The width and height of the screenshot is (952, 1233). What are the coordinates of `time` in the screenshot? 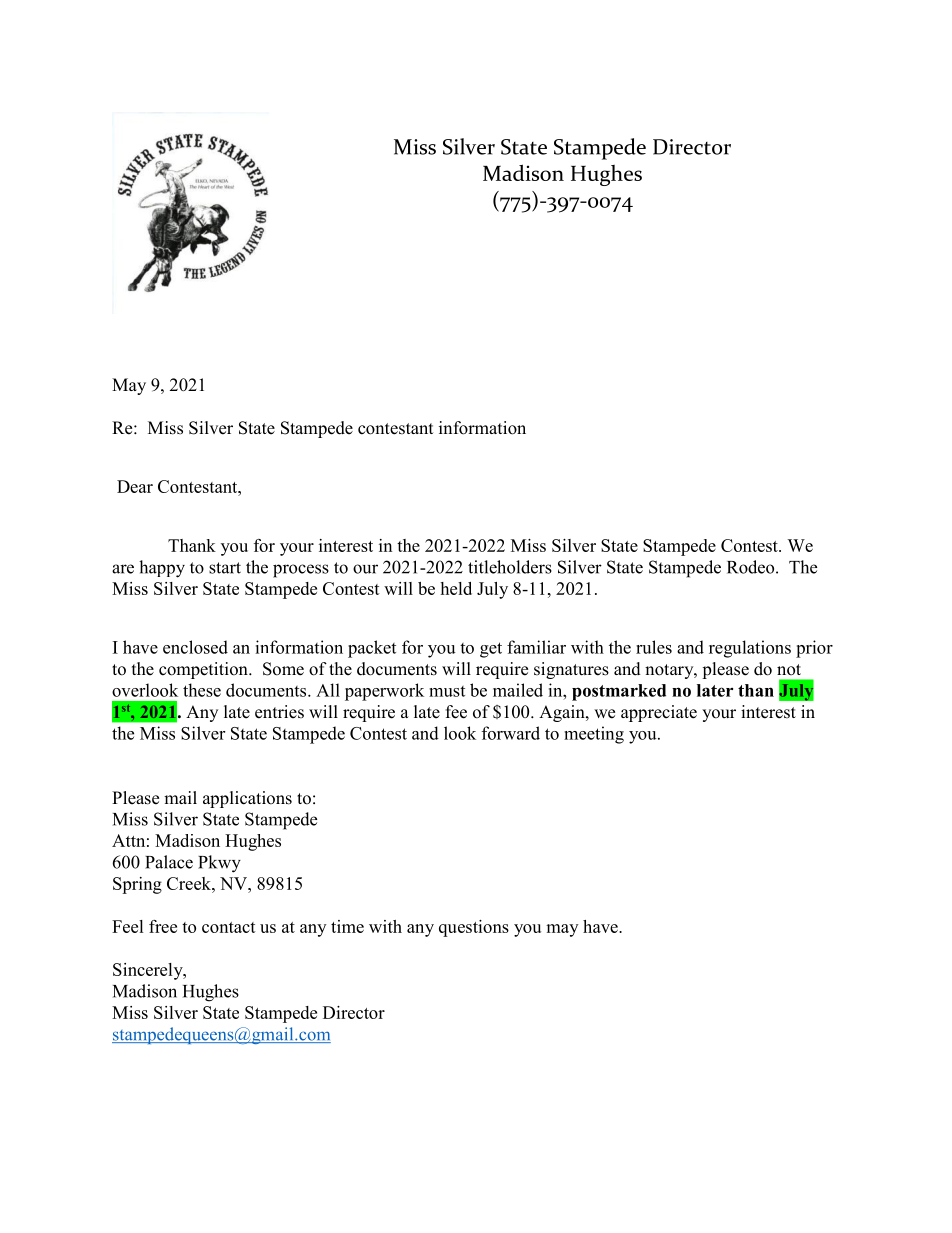 It's located at (347, 926).
